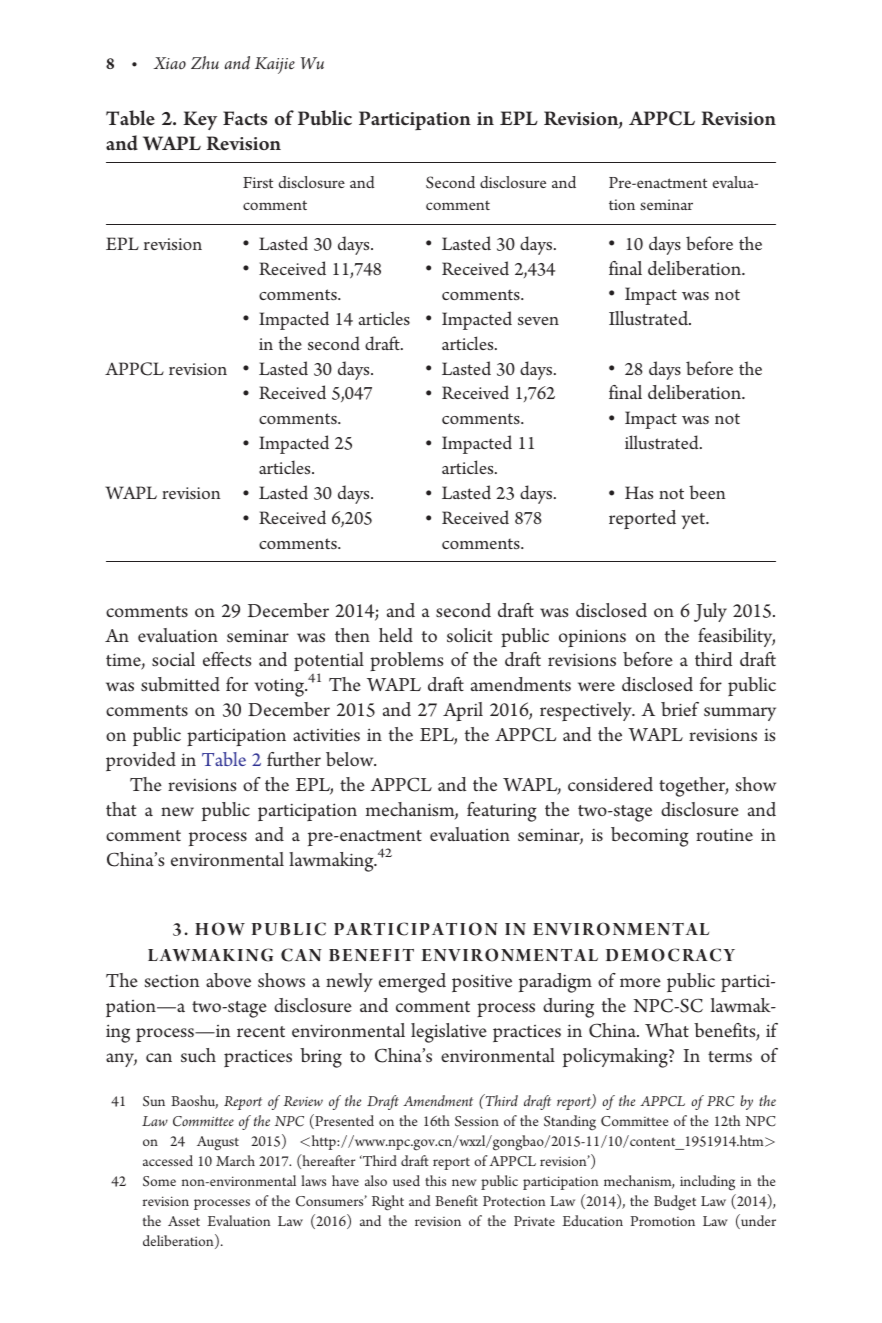 The width and height of the screenshot is (882, 1323). Describe the element at coordinates (538, 321) in the screenshot. I see `seven` at that location.
